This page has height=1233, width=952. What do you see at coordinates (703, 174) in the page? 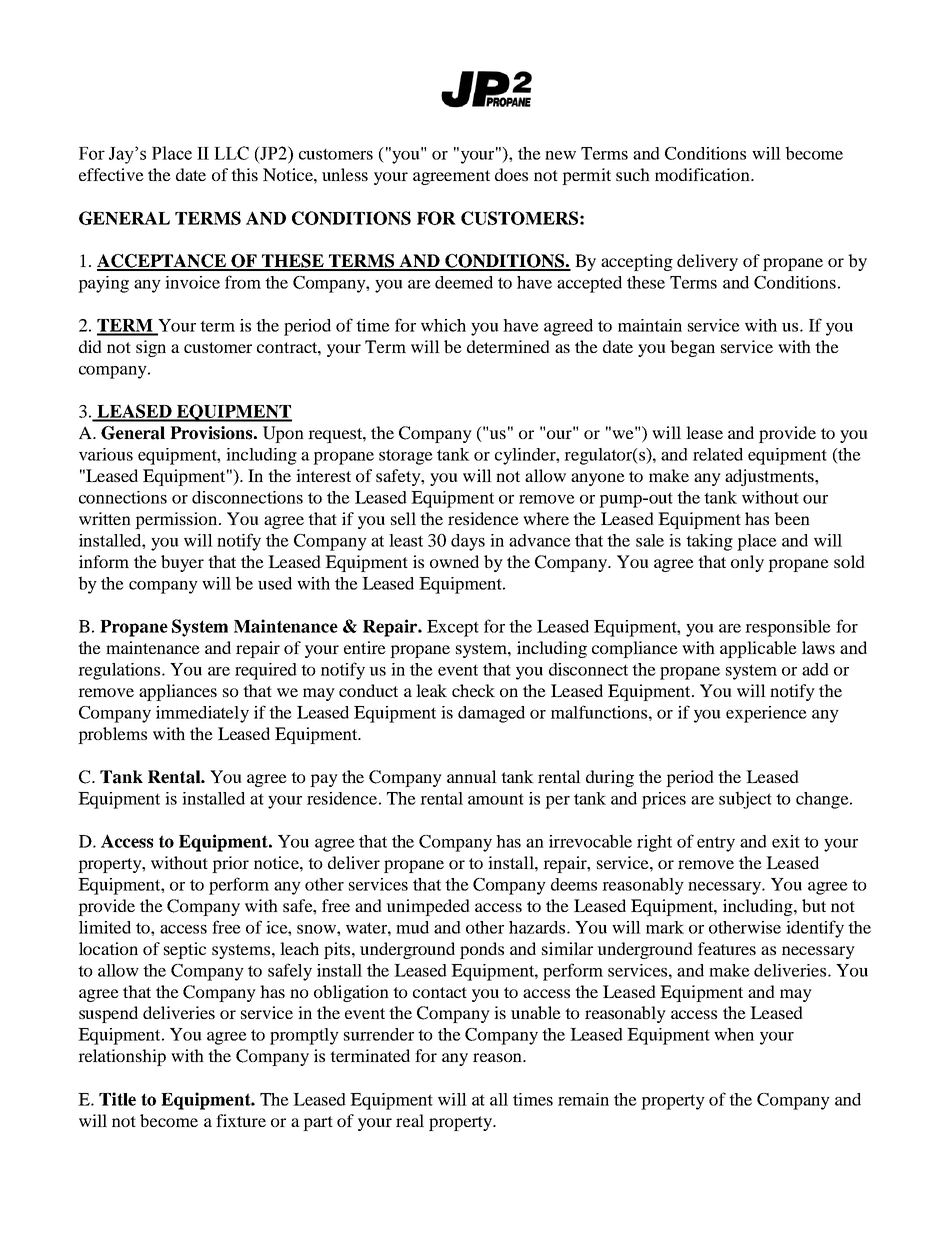
I see `modification` at bounding box center [703, 174].
